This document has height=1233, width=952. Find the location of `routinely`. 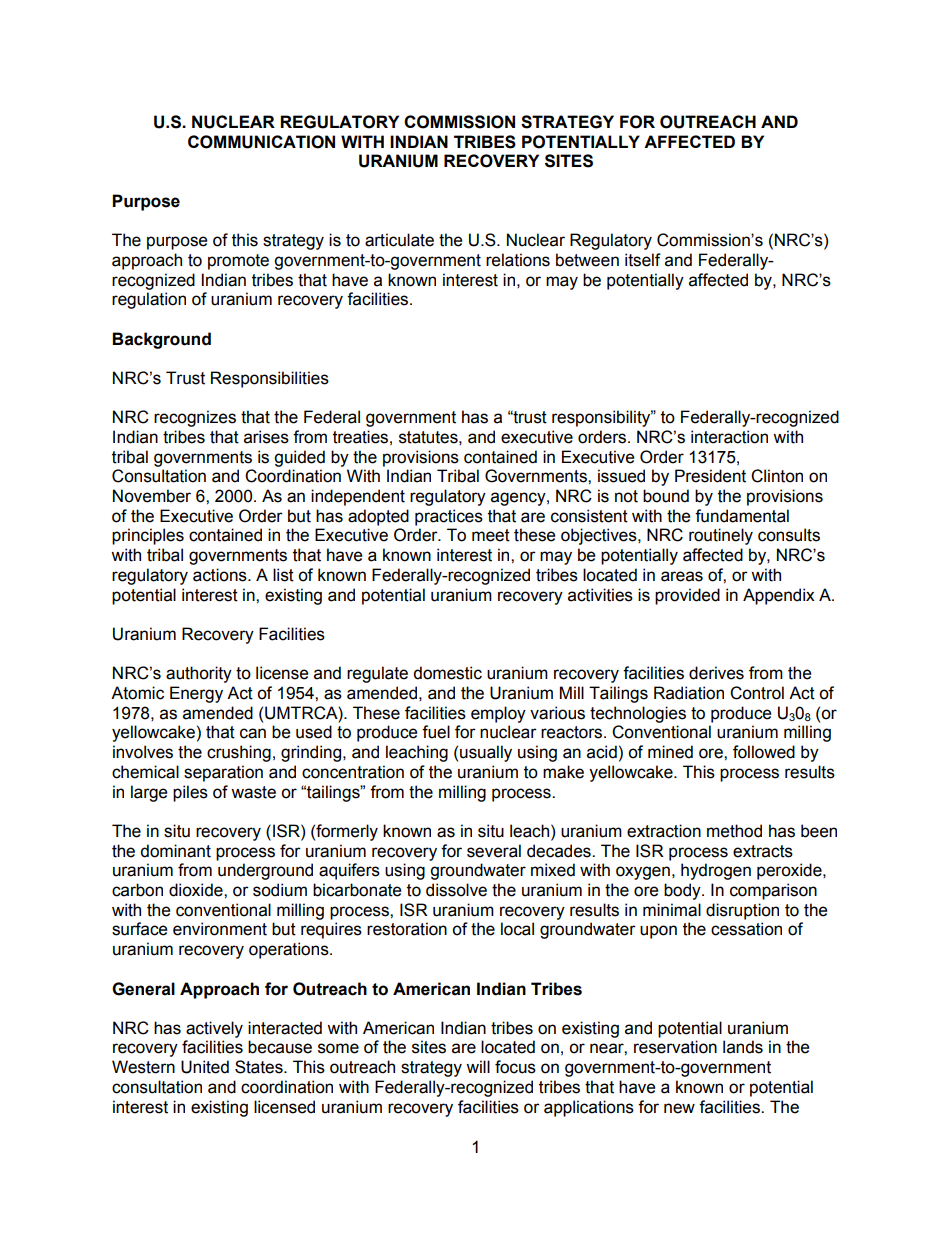

routinely is located at coordinates (721, 536).
